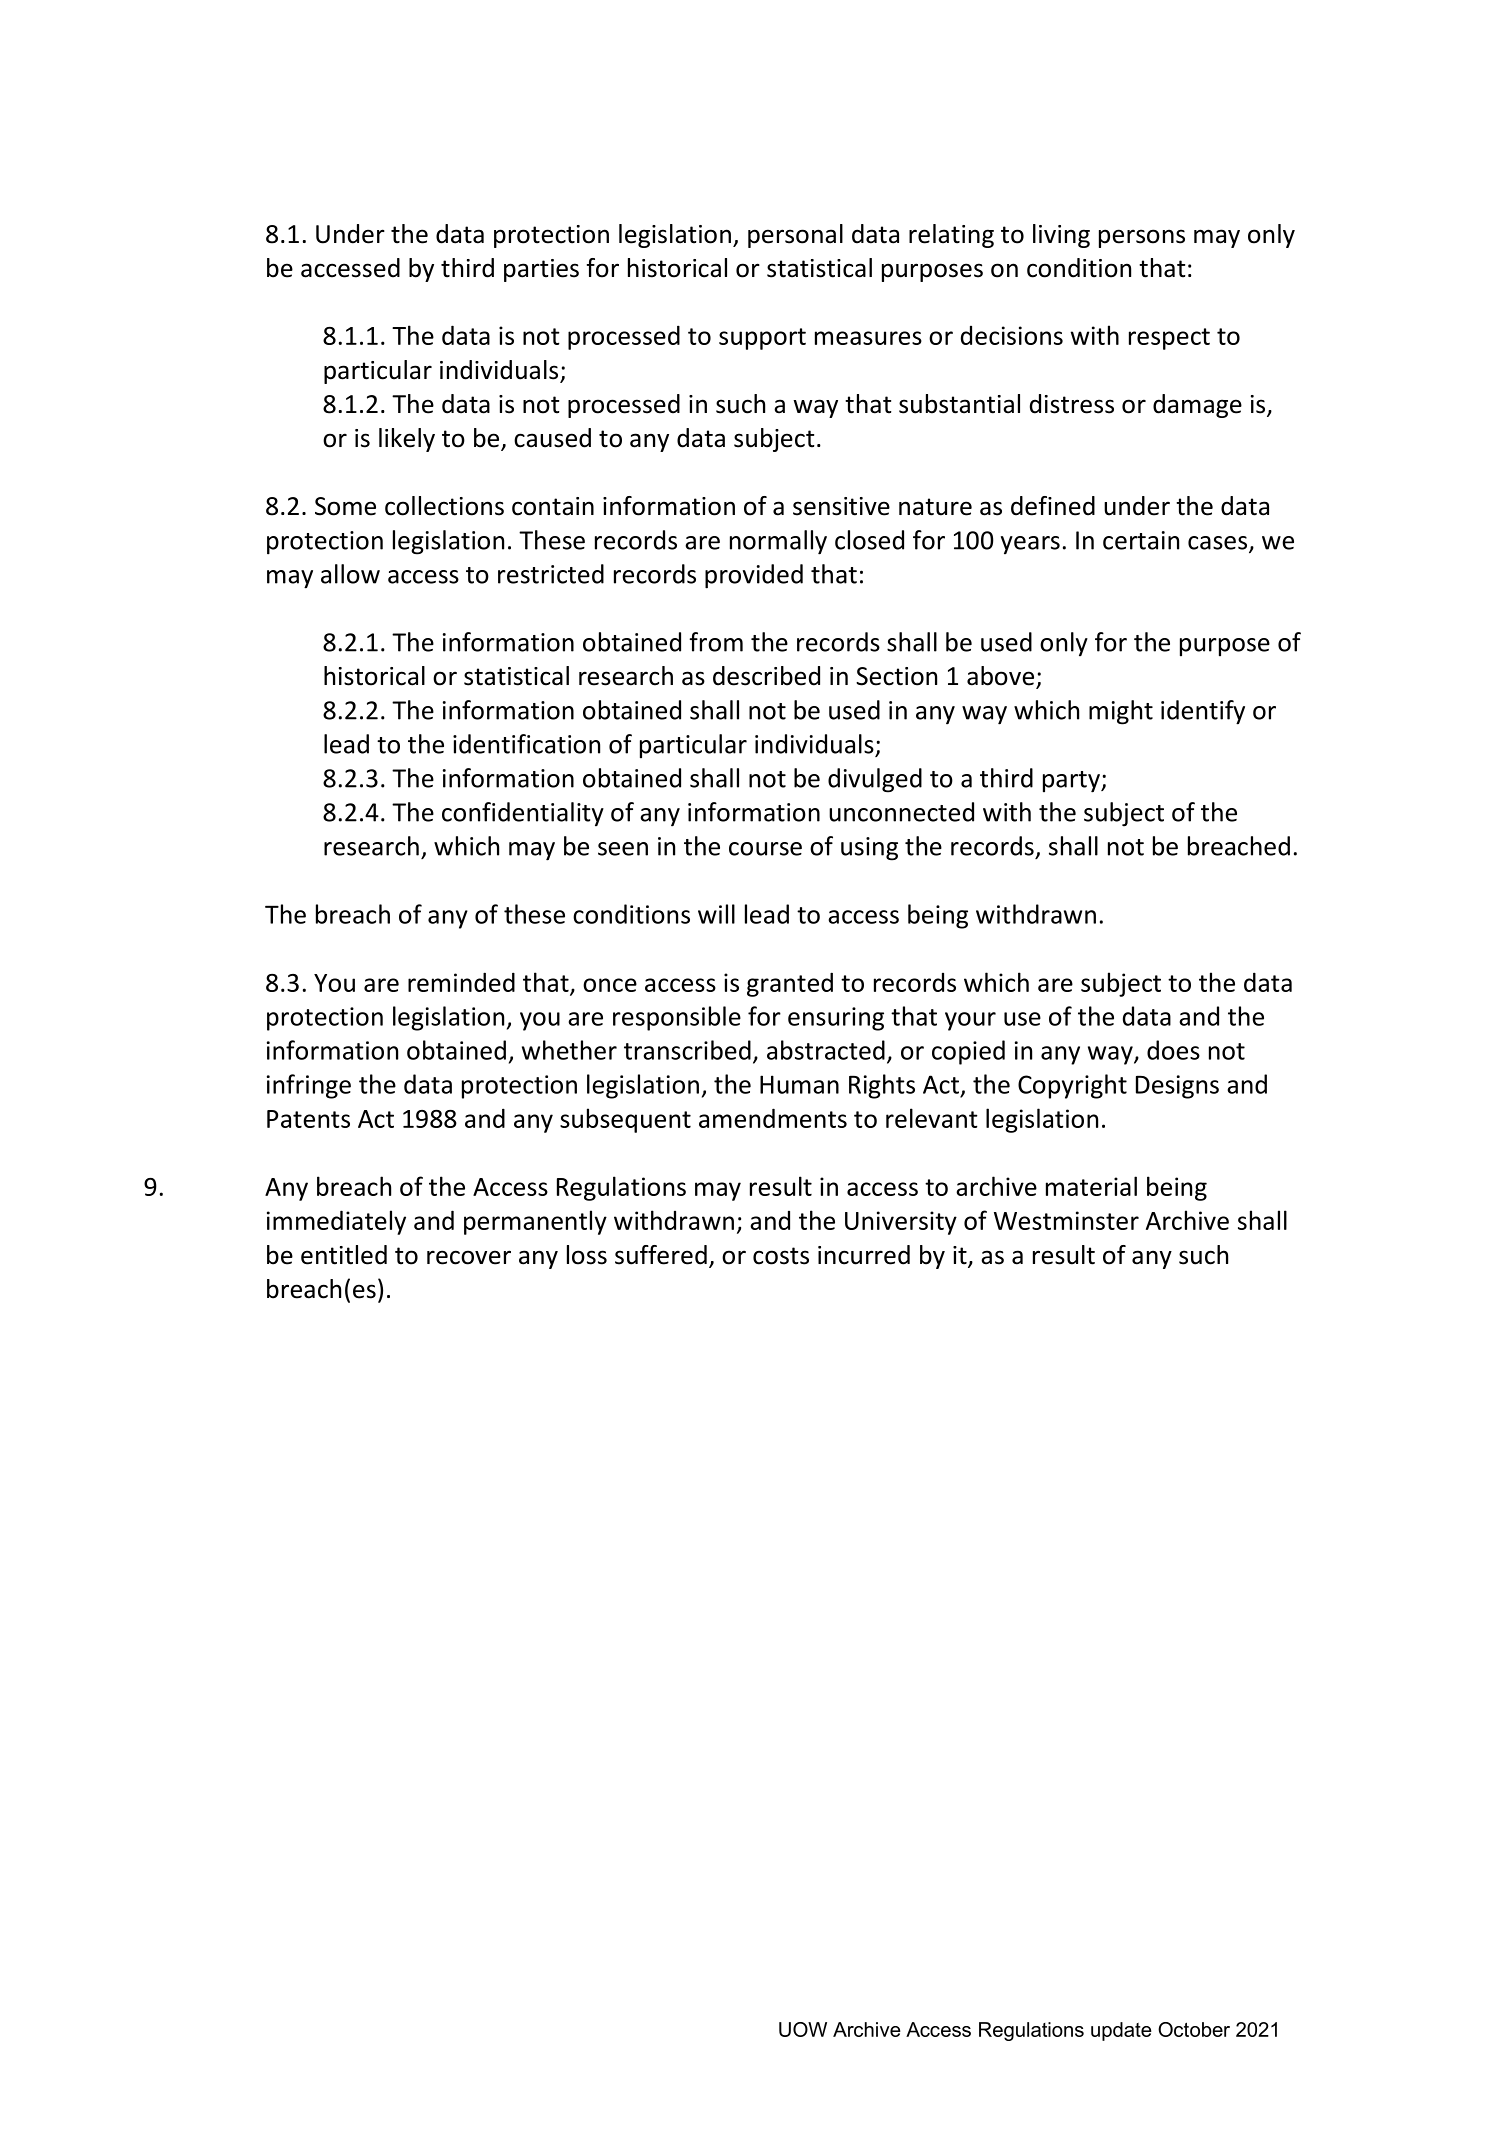  Describe the element at coordinates (762, 339) in the page. I see `support` at that location.
